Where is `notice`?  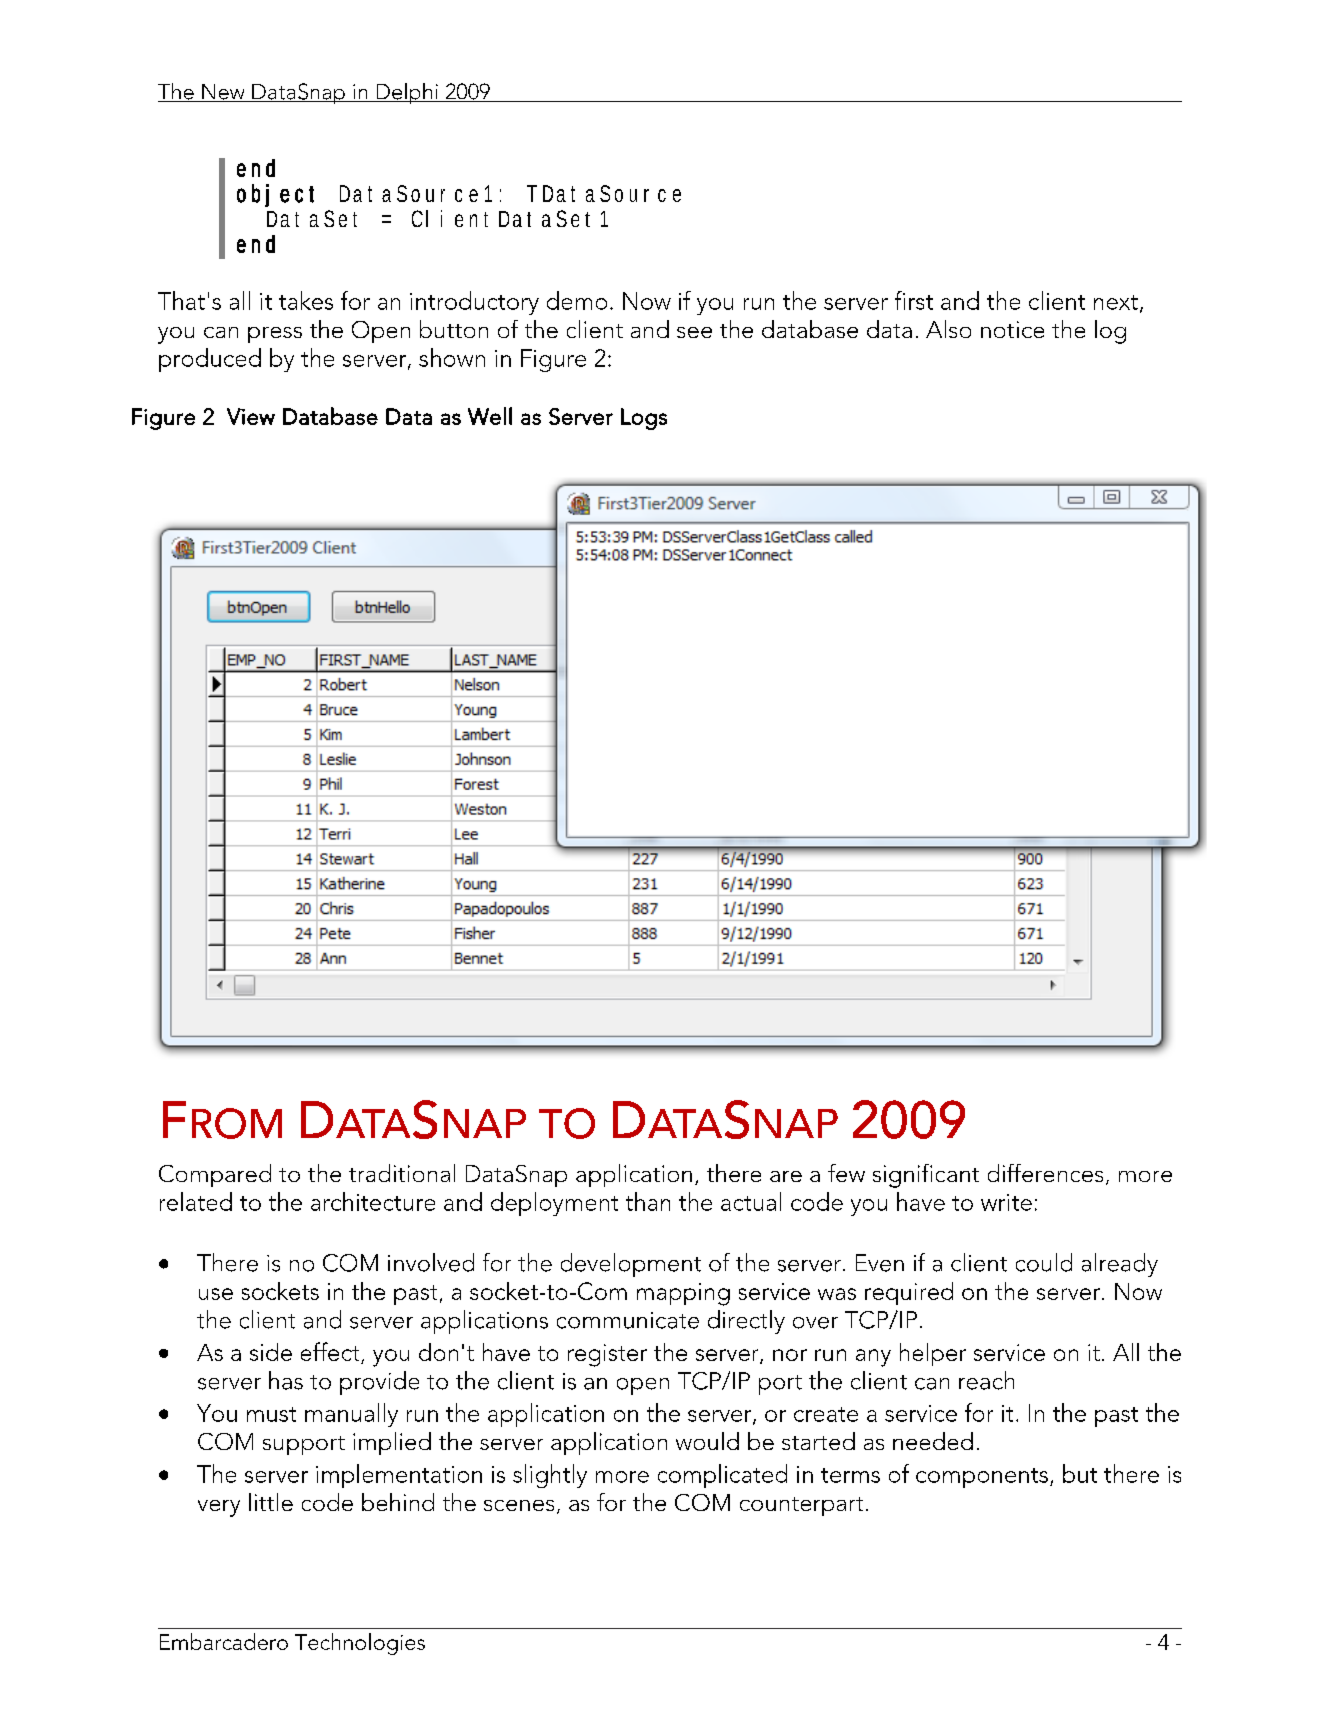
notice is located at coordinates (1012, 329).
